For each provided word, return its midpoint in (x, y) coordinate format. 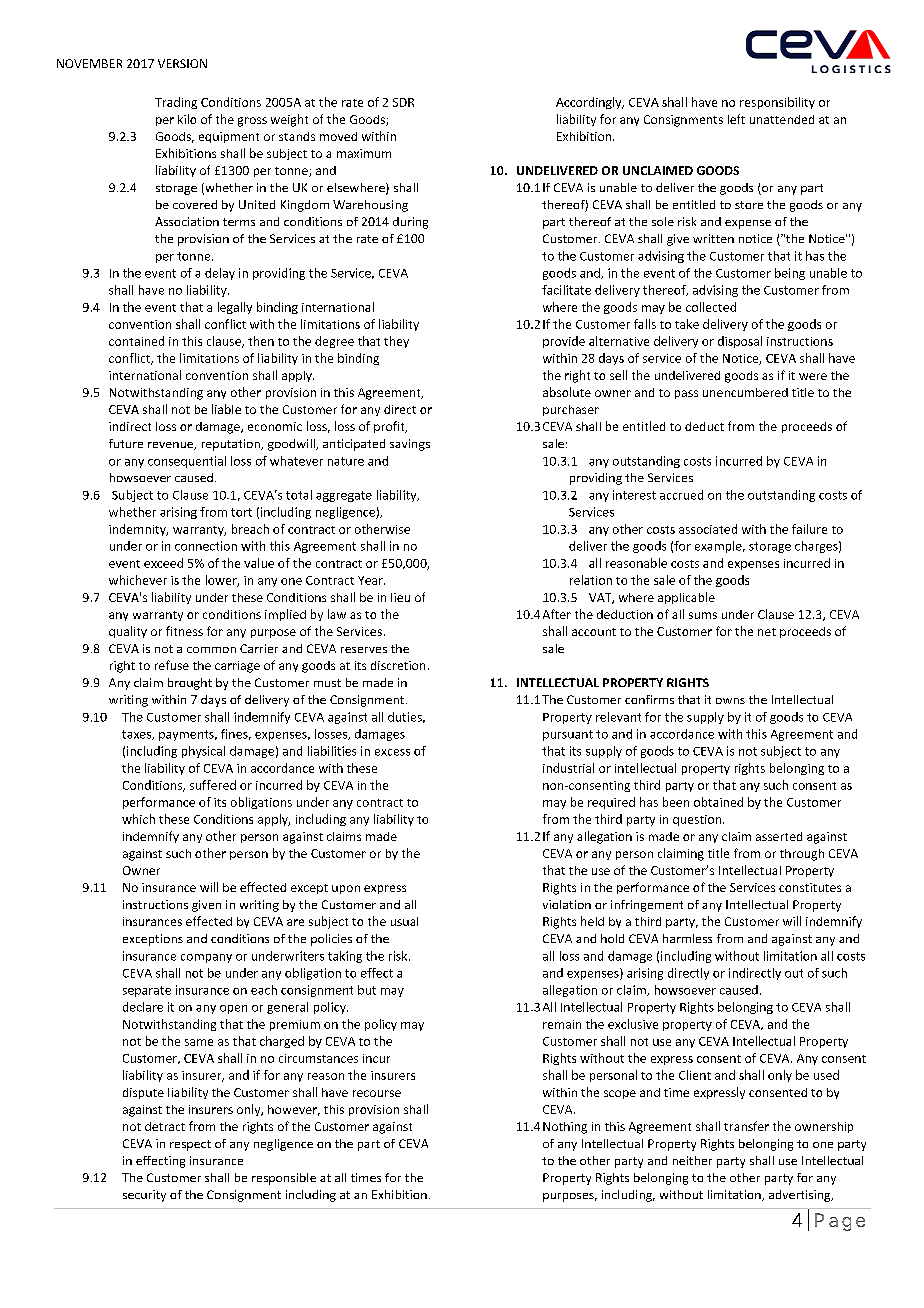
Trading (176, 103)
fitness (184, 631)
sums (703, 615)
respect (190, 1145)
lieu (400, 597)
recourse (377, 1093)
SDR (403, 102)
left (736, 119)
